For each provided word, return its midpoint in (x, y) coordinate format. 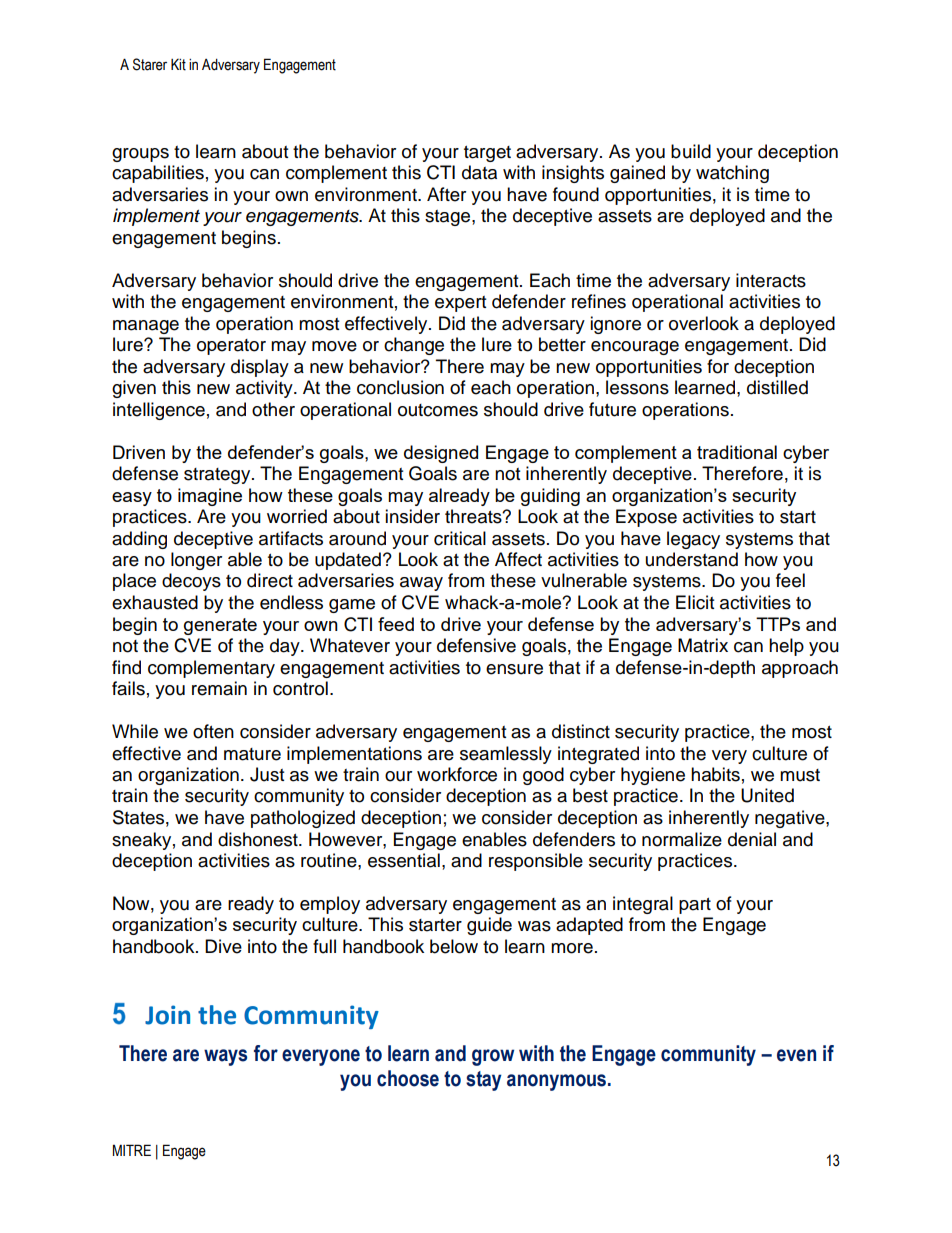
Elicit (695, 602)
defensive (476, 645)
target (487, 154)
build (691, 151)
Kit (178, 65)
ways (225, 1057)
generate (220, 626)
